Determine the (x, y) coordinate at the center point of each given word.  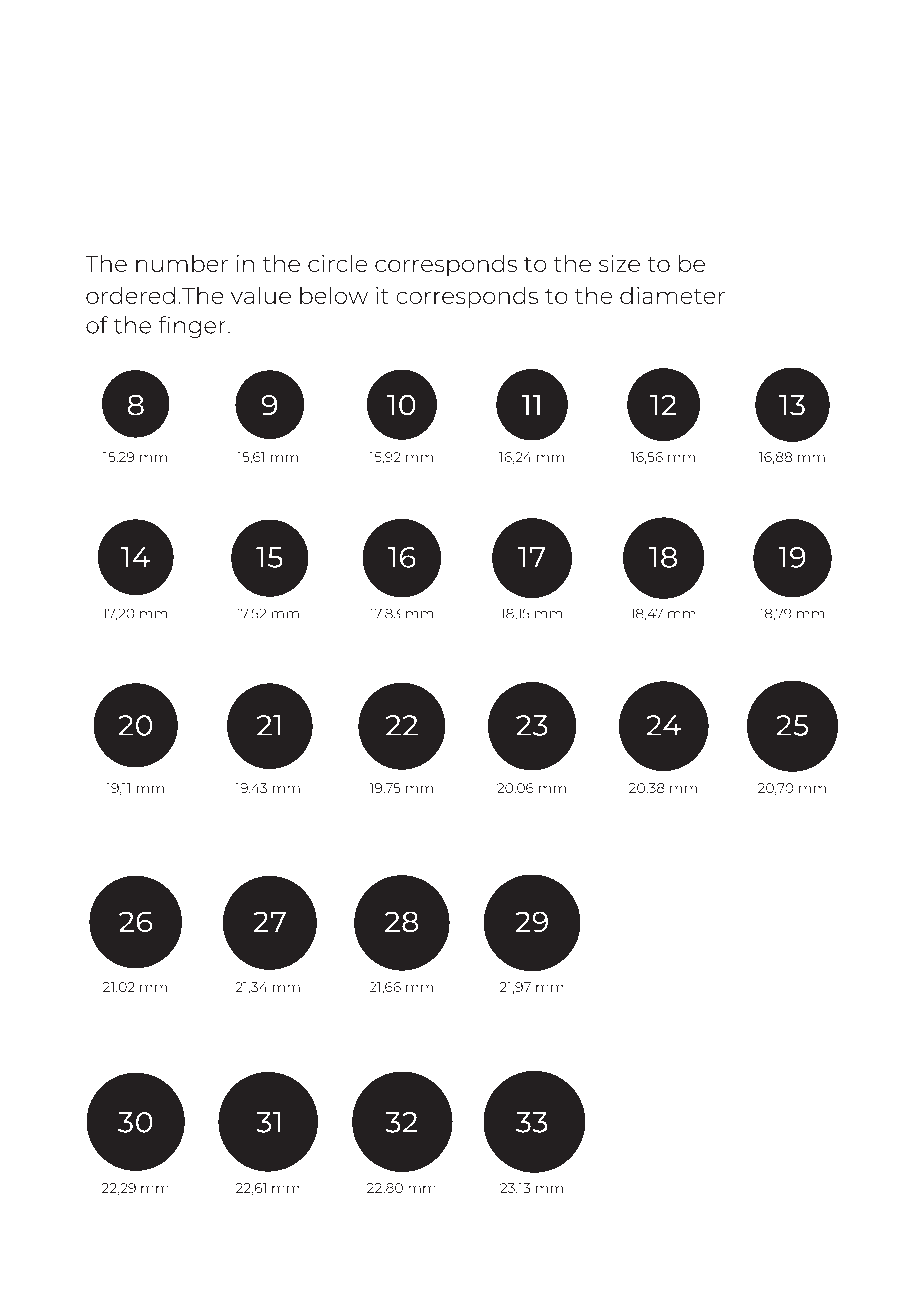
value (261, 295)
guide (214, 134)
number (182, 263)
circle (338, 263)
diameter (672, 295)
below (334, 295)
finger (192, 327)
